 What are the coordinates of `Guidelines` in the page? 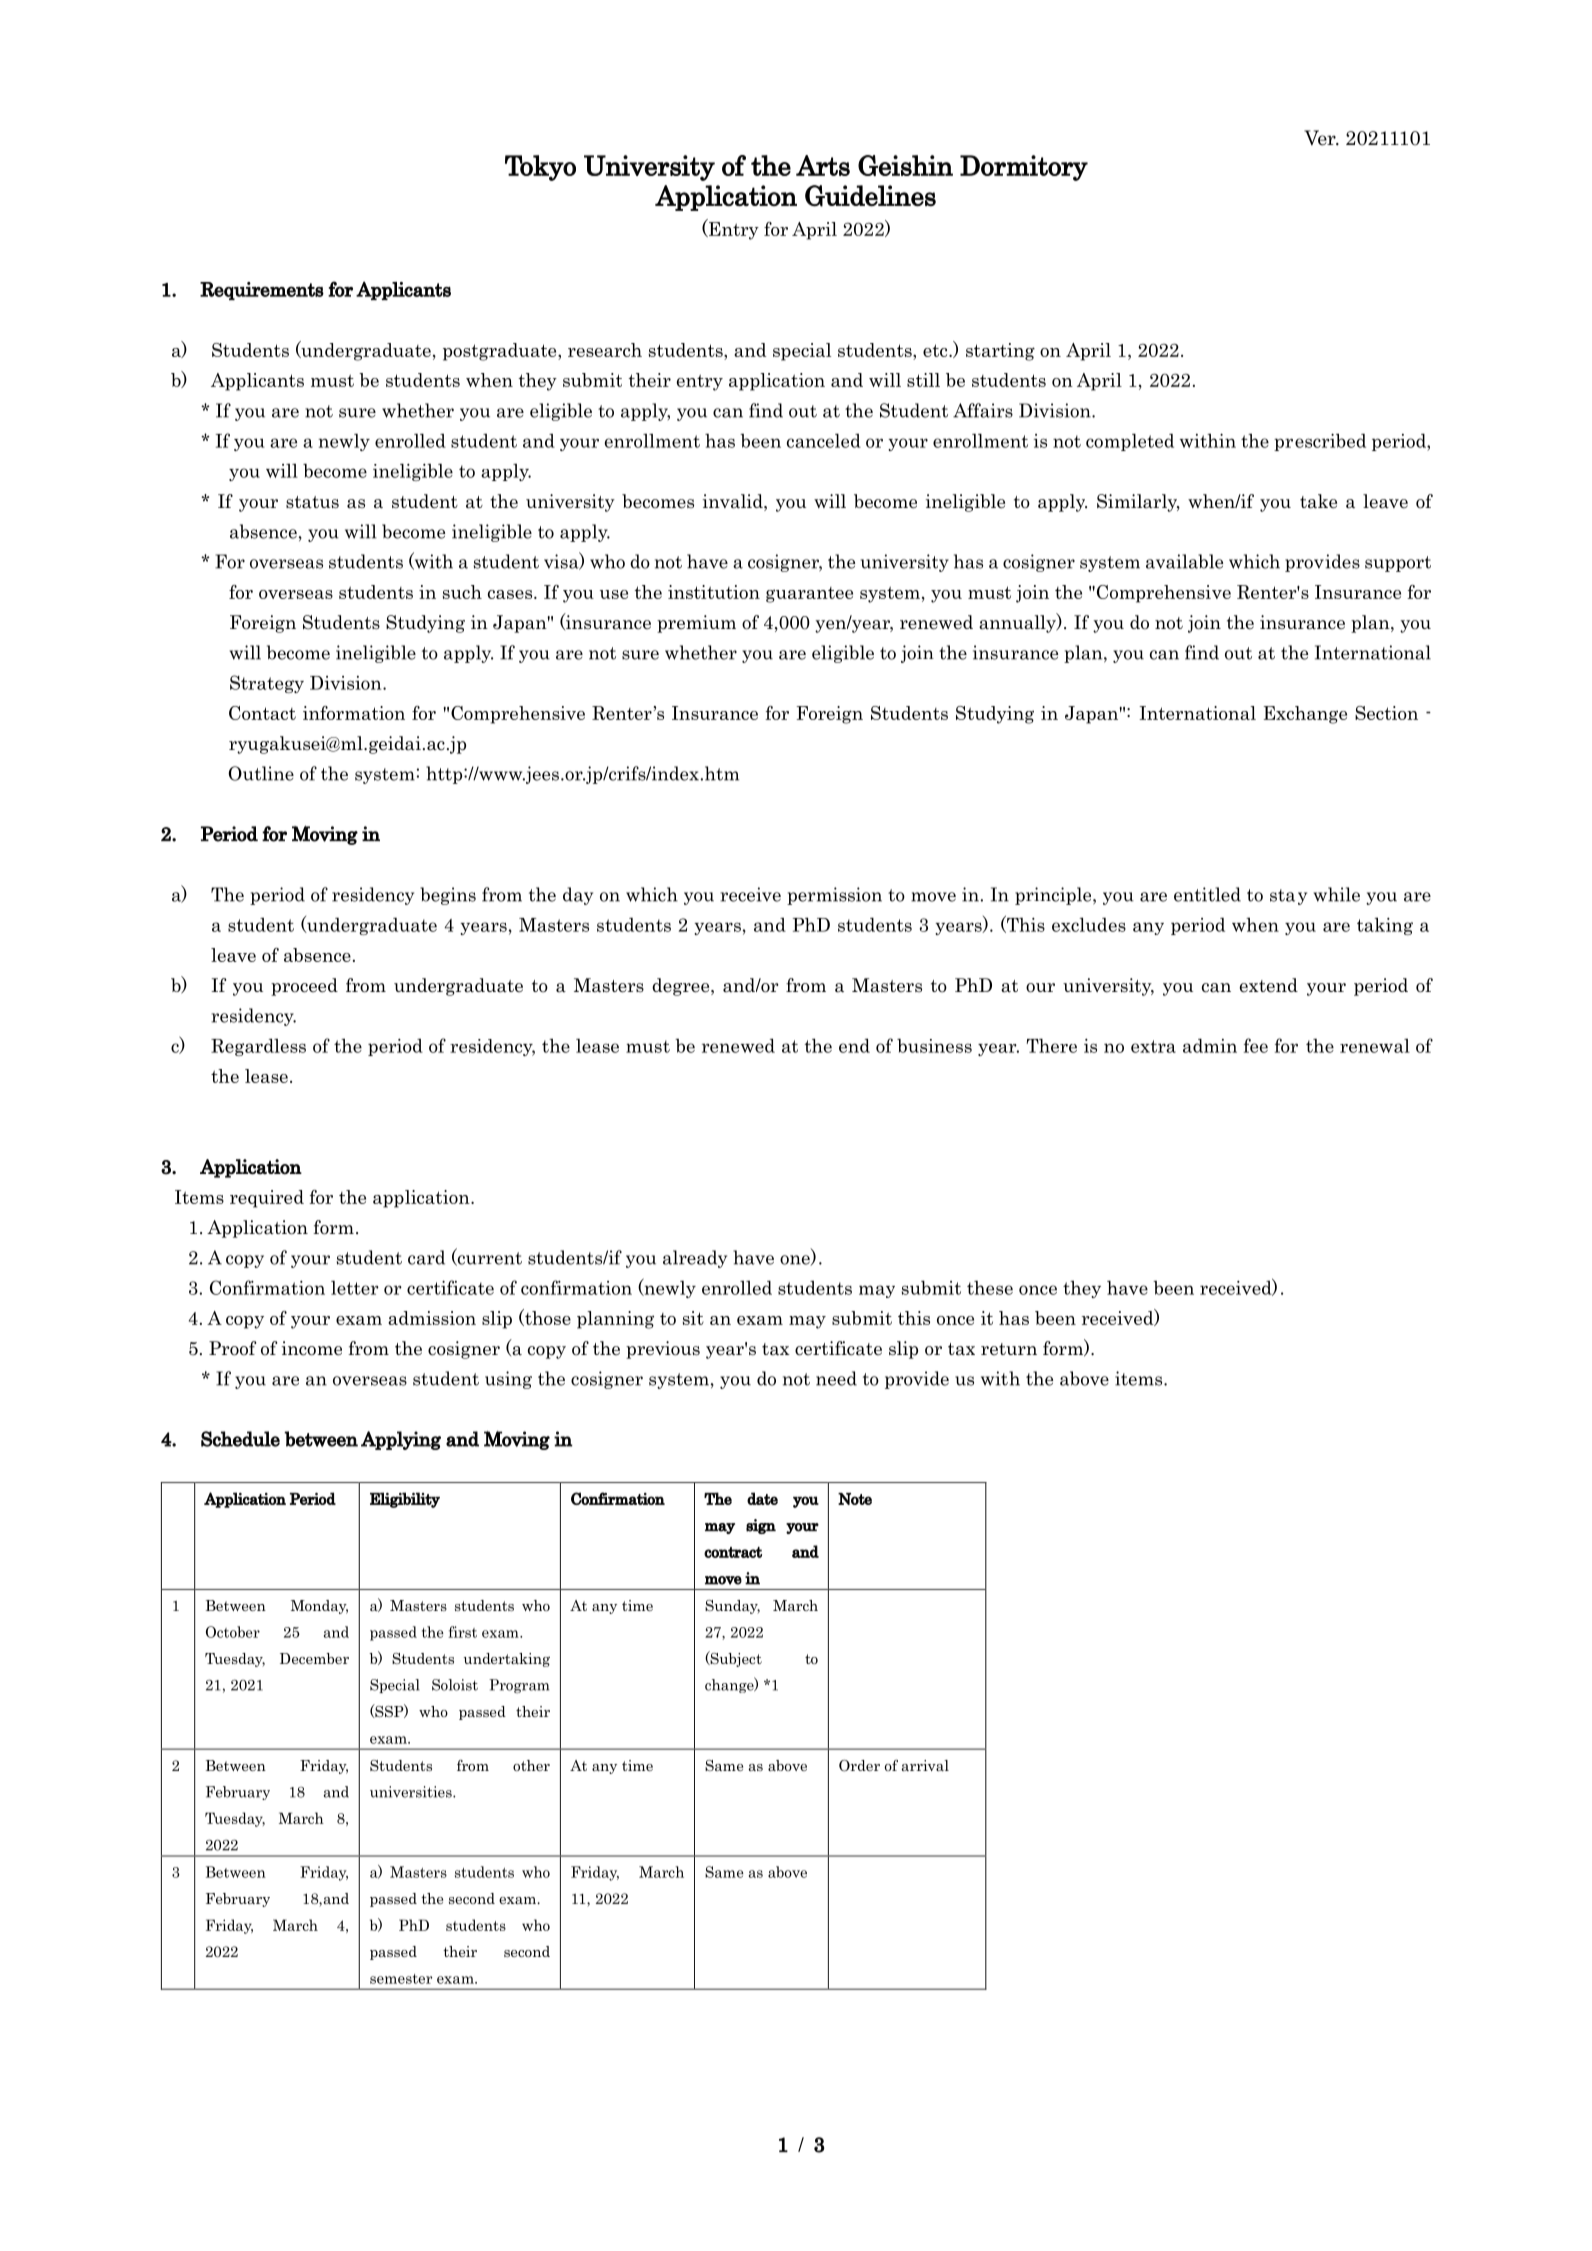 It's located at (870, 196).
